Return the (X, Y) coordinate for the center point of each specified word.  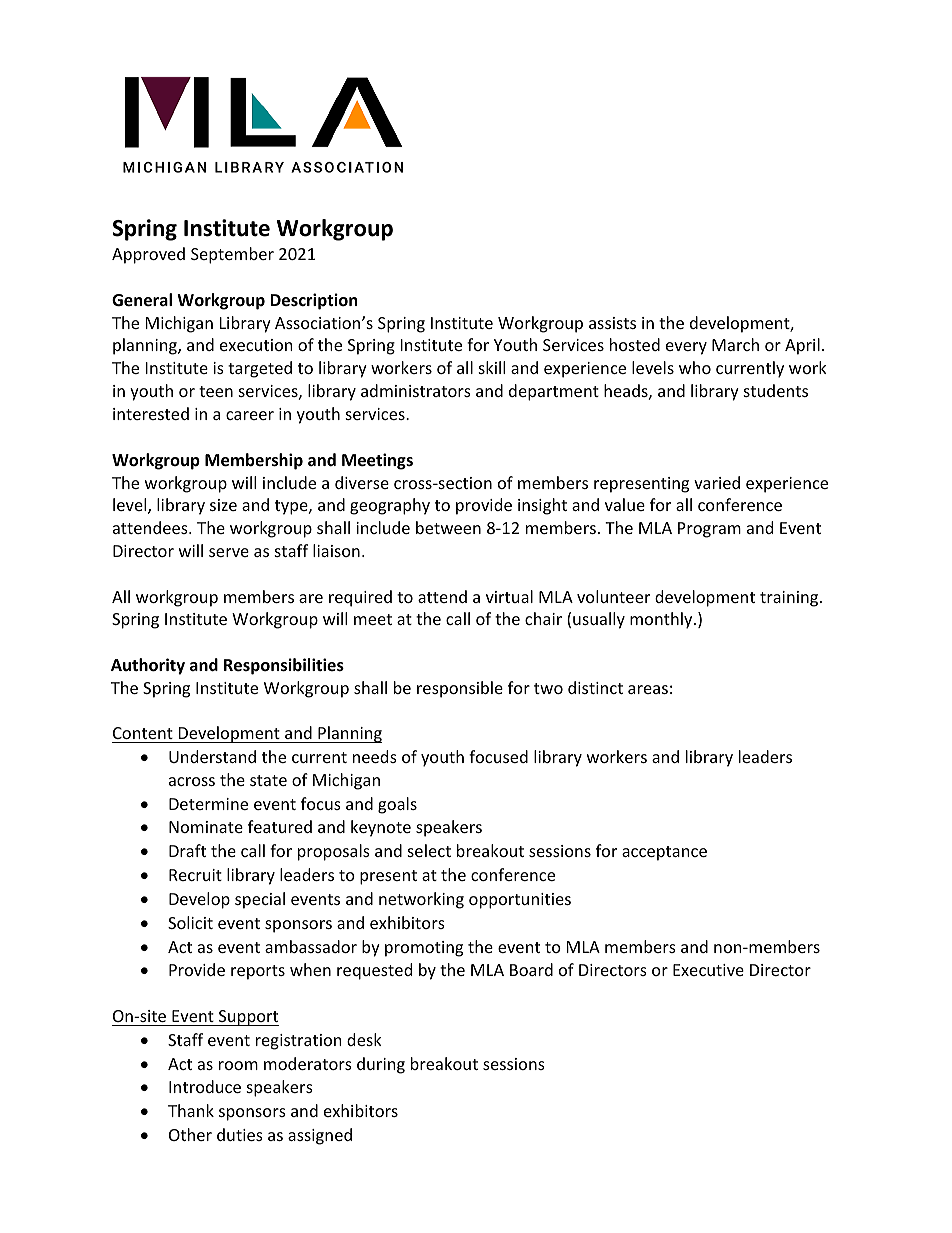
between (448, 527)
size (223, 505)
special (260, 900)
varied (717, 482)
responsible (460, 689)
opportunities (520, 901)
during (381, 1065)
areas (648, 689)
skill (492, 367)
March (735, 344)
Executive (708, 970)
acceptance (664, 853)
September (232, 255)
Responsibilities (284, 666)
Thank (191, 1110)
